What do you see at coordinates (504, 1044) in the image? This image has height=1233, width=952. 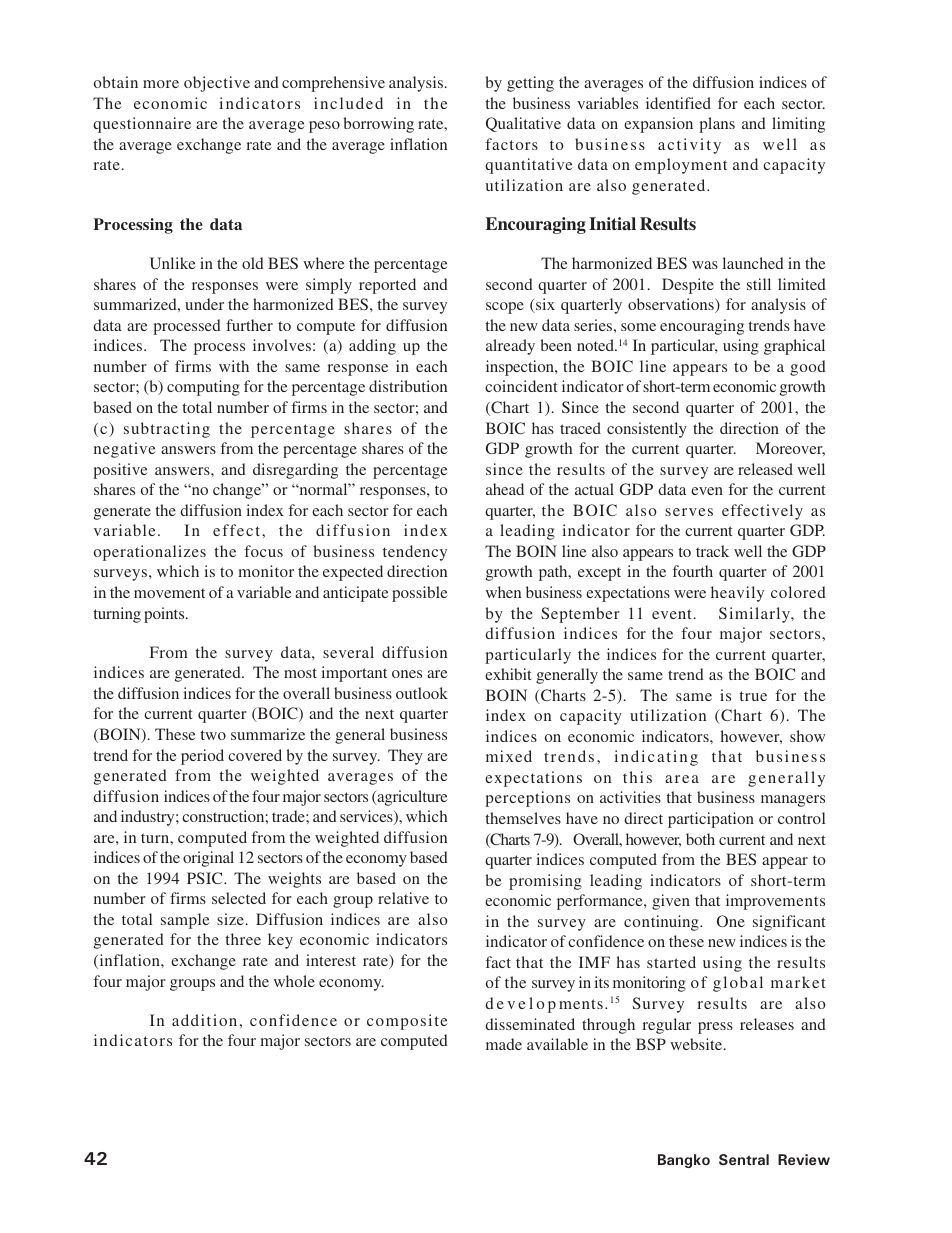 I see `made` at bounding box center [504, 1044].
